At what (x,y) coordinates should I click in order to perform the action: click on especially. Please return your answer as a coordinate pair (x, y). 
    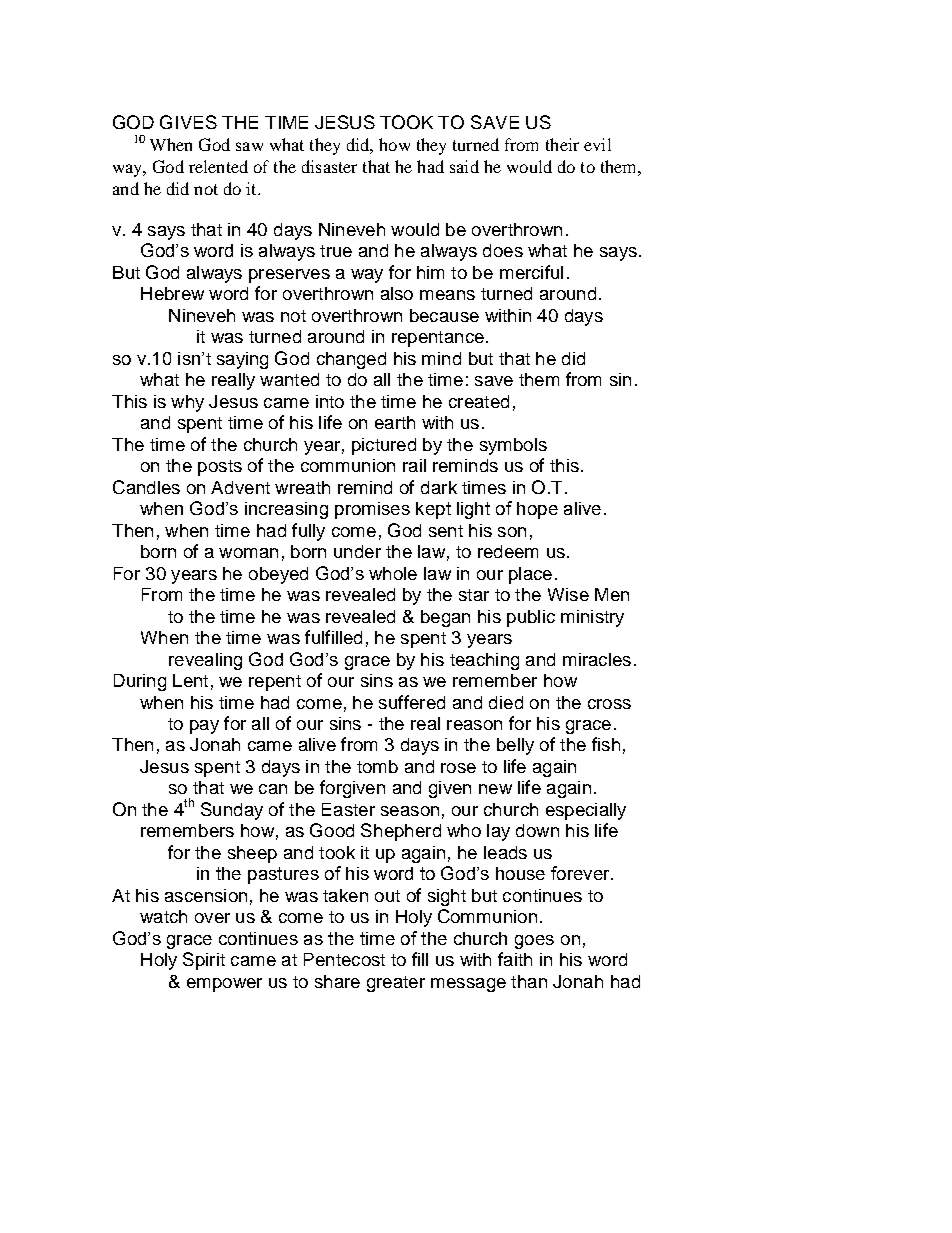
    Looking at the image, I should click on (586, 811).
